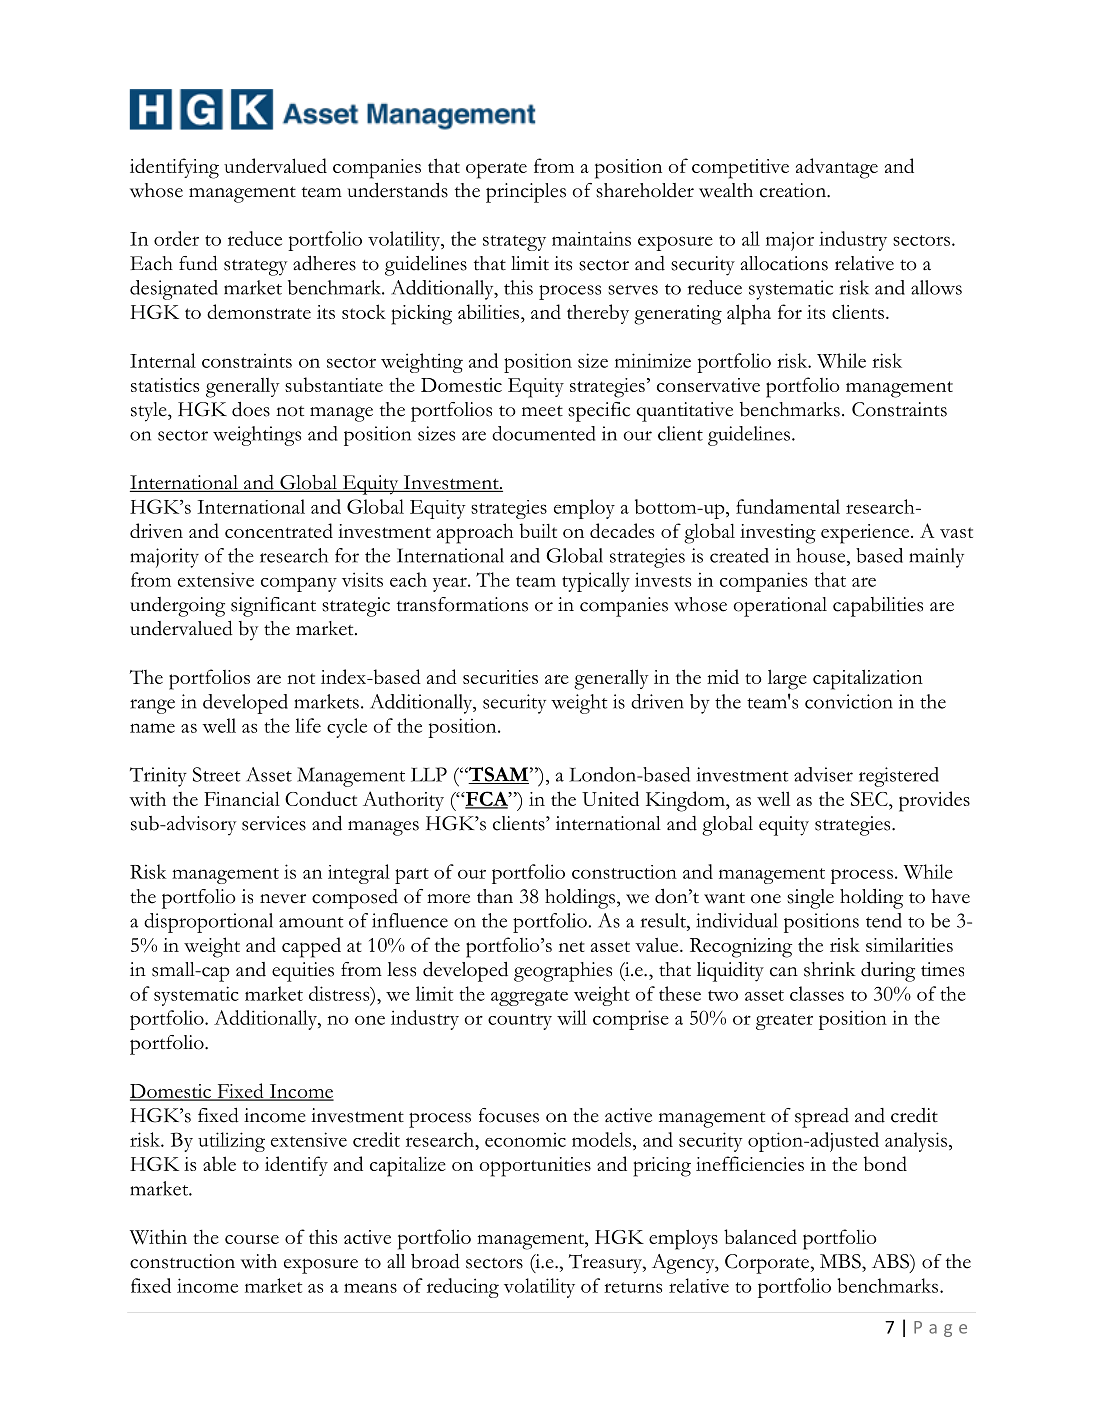 The width and height of the screenshot is (1103, 1428). Describe the element at coordinates (308, 725) in the screenshot. I see `life` at that location.
